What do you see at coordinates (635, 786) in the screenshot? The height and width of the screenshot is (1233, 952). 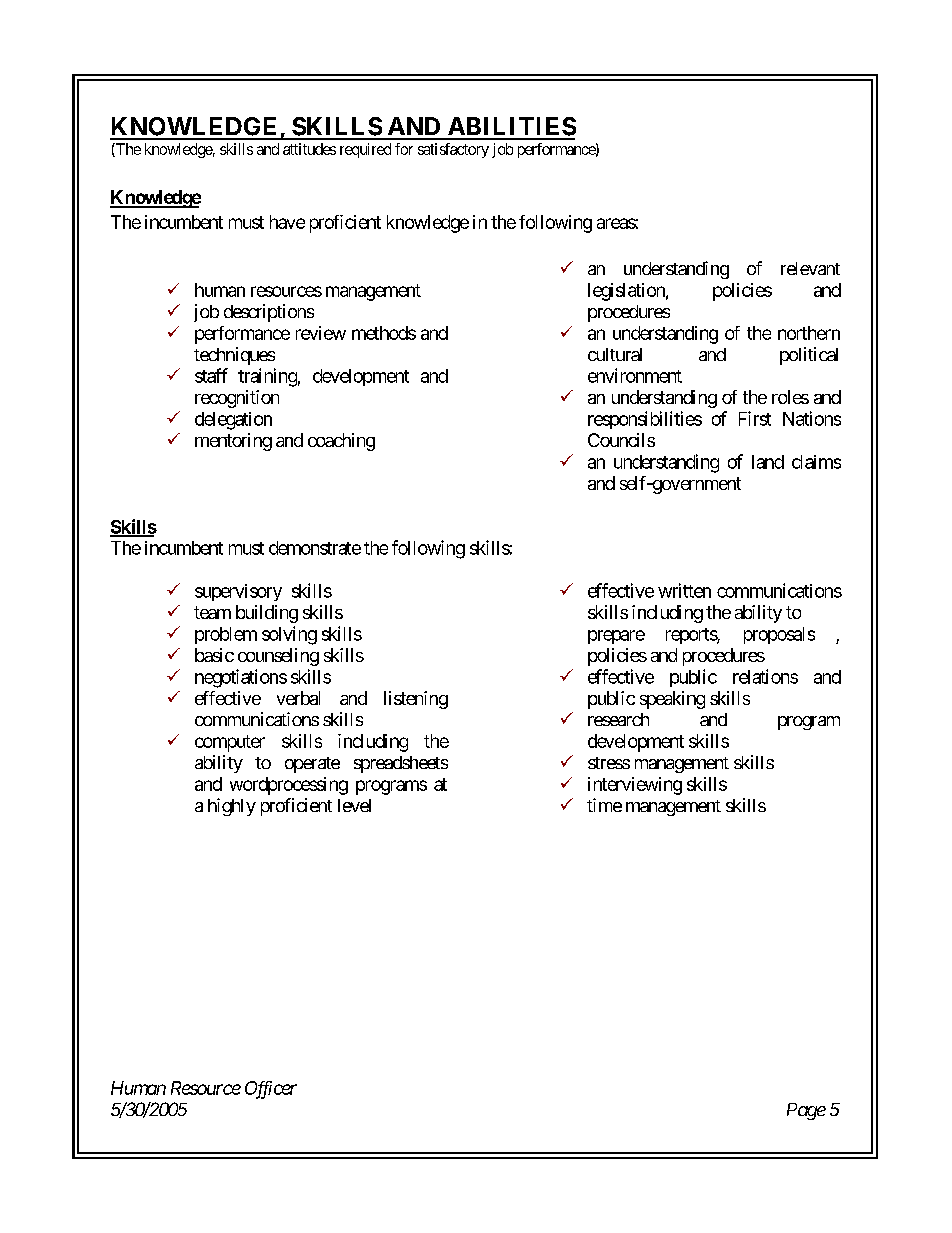 I see `interviewing` at bounding box center [635, 786].
